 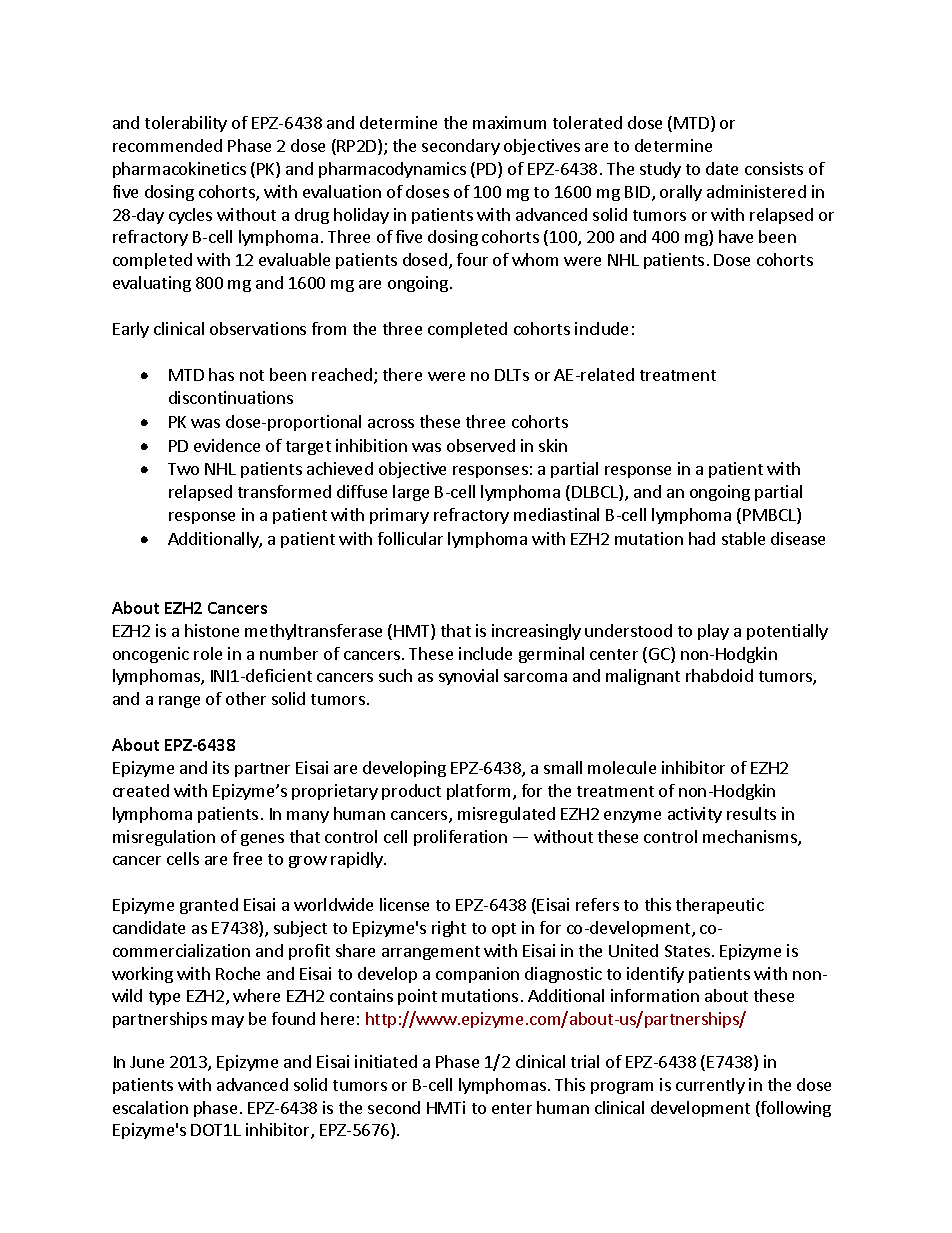 What do you see at coordinates (386, 1061) in the image?
I see `initiated` at bounding box center [386, 1061].
